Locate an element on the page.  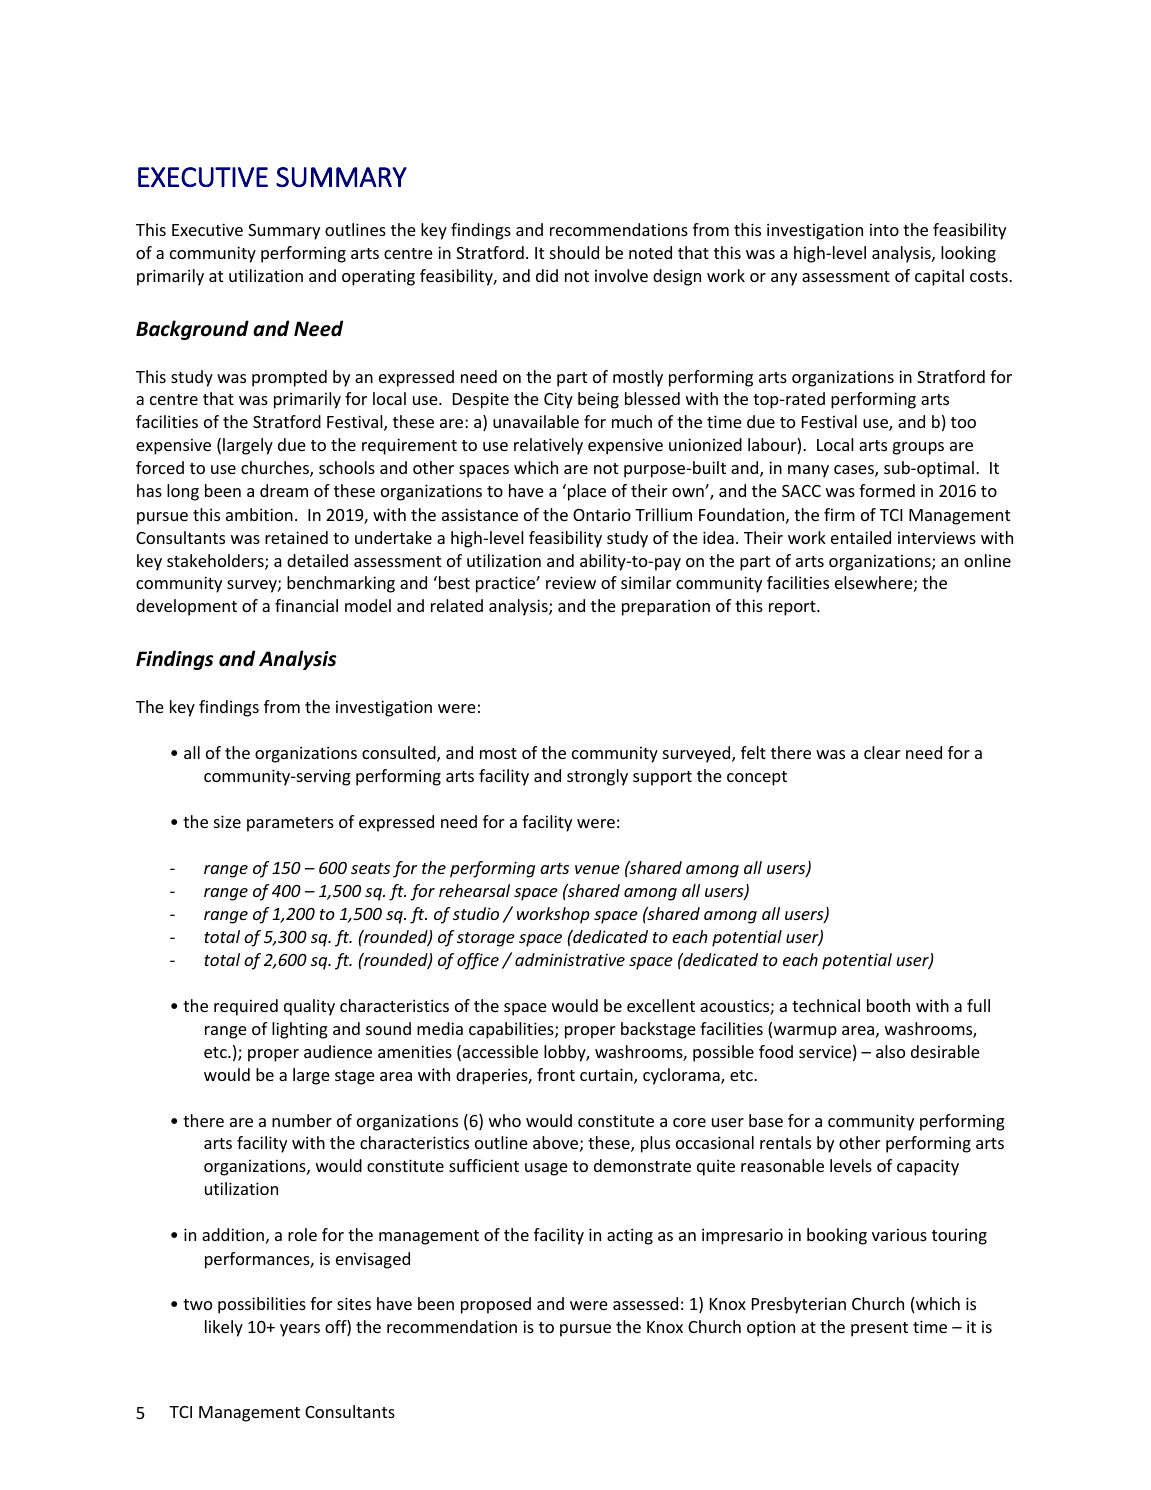
proposed is located at coordinates (496, 1305).
